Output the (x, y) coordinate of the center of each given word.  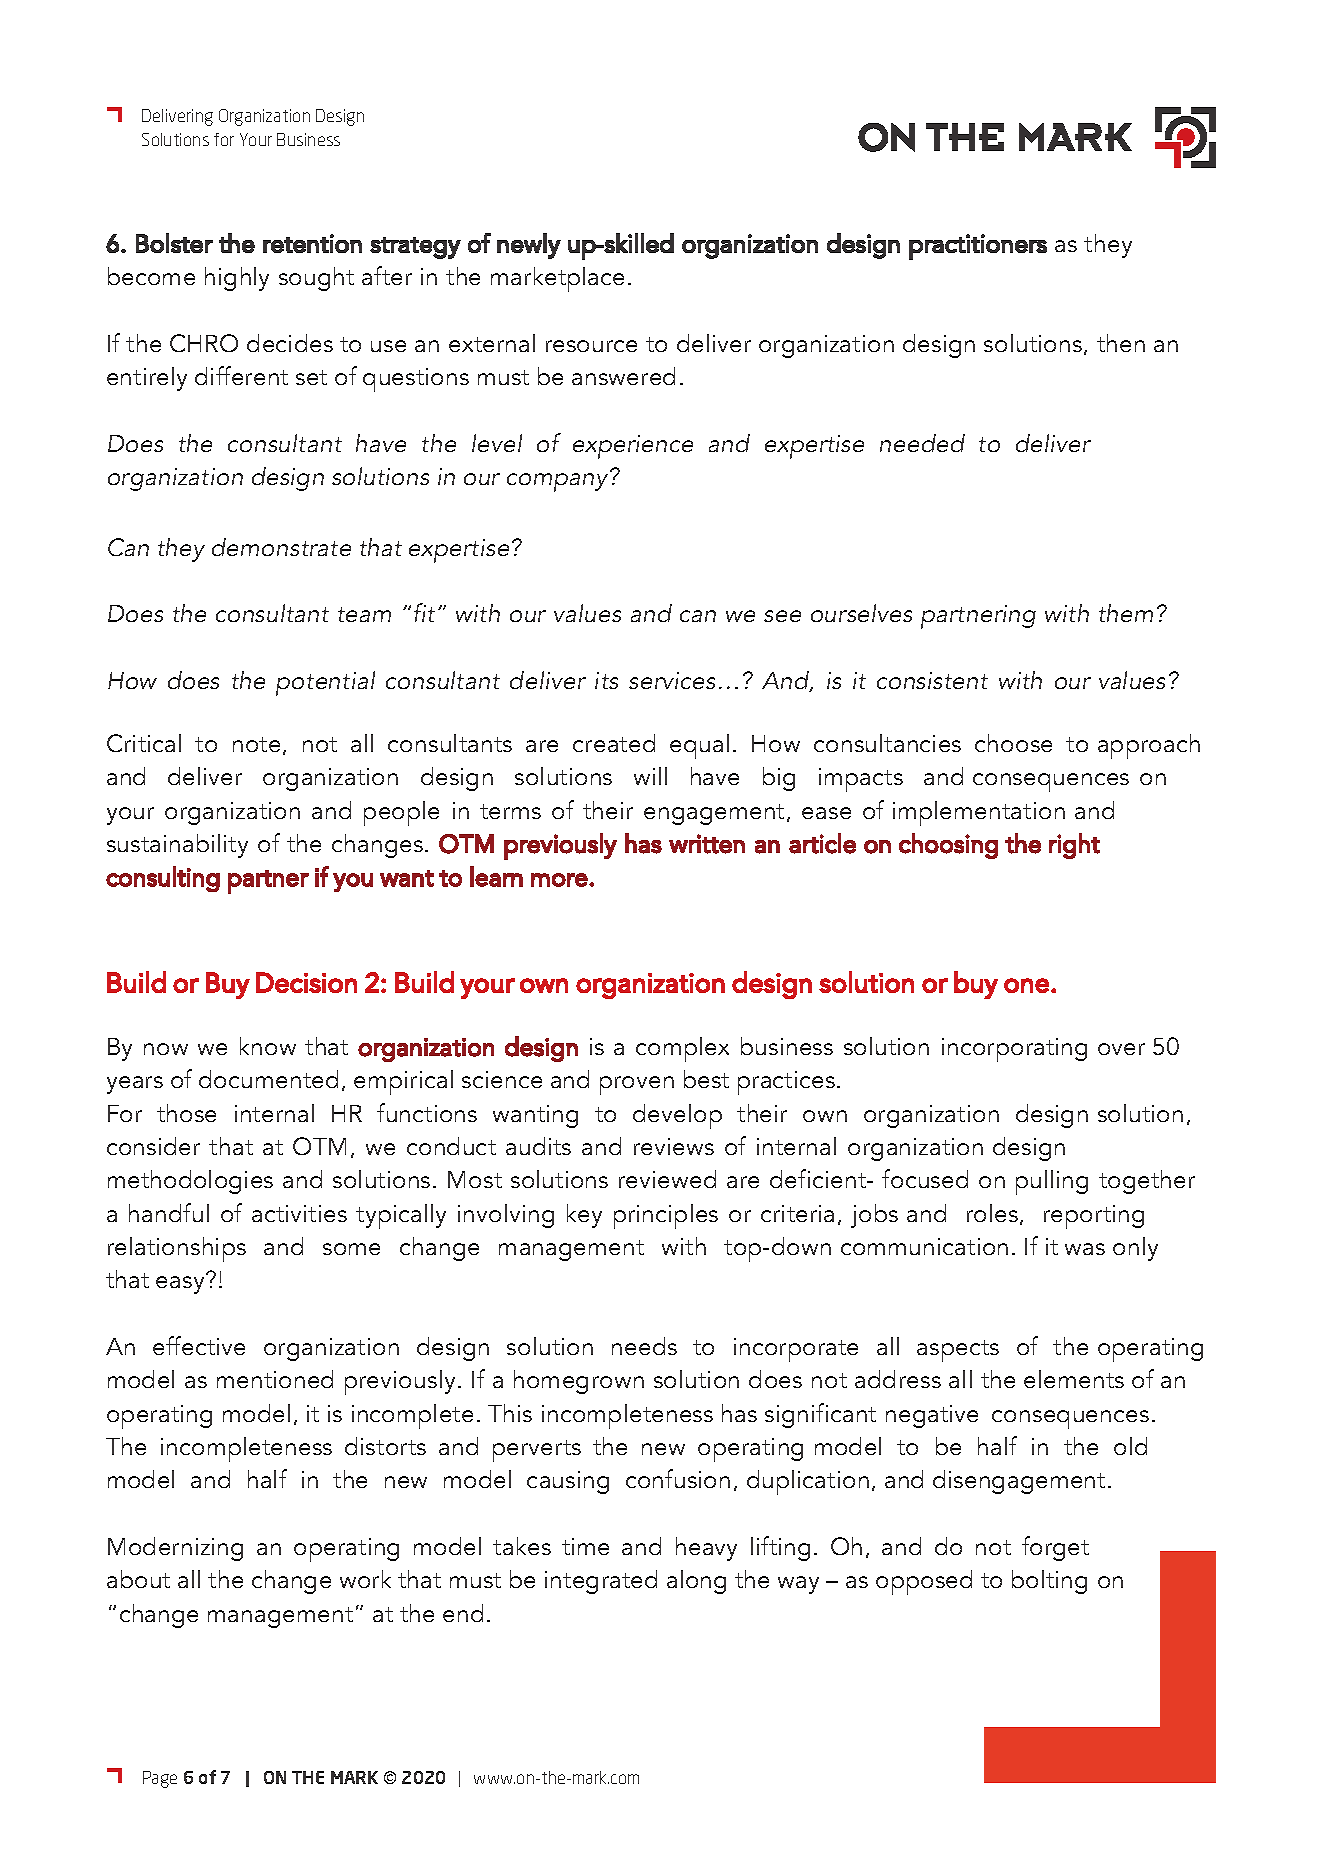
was (1085, 1249)
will (650, 776)
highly (237, 279)
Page (160, 1779)
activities (299, 1213)
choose (1013, 743)
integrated (601, 1582)
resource (591, 346)
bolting (1049, 1582)
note (256, 744)
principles (666, 1216)
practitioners (978, 247)
